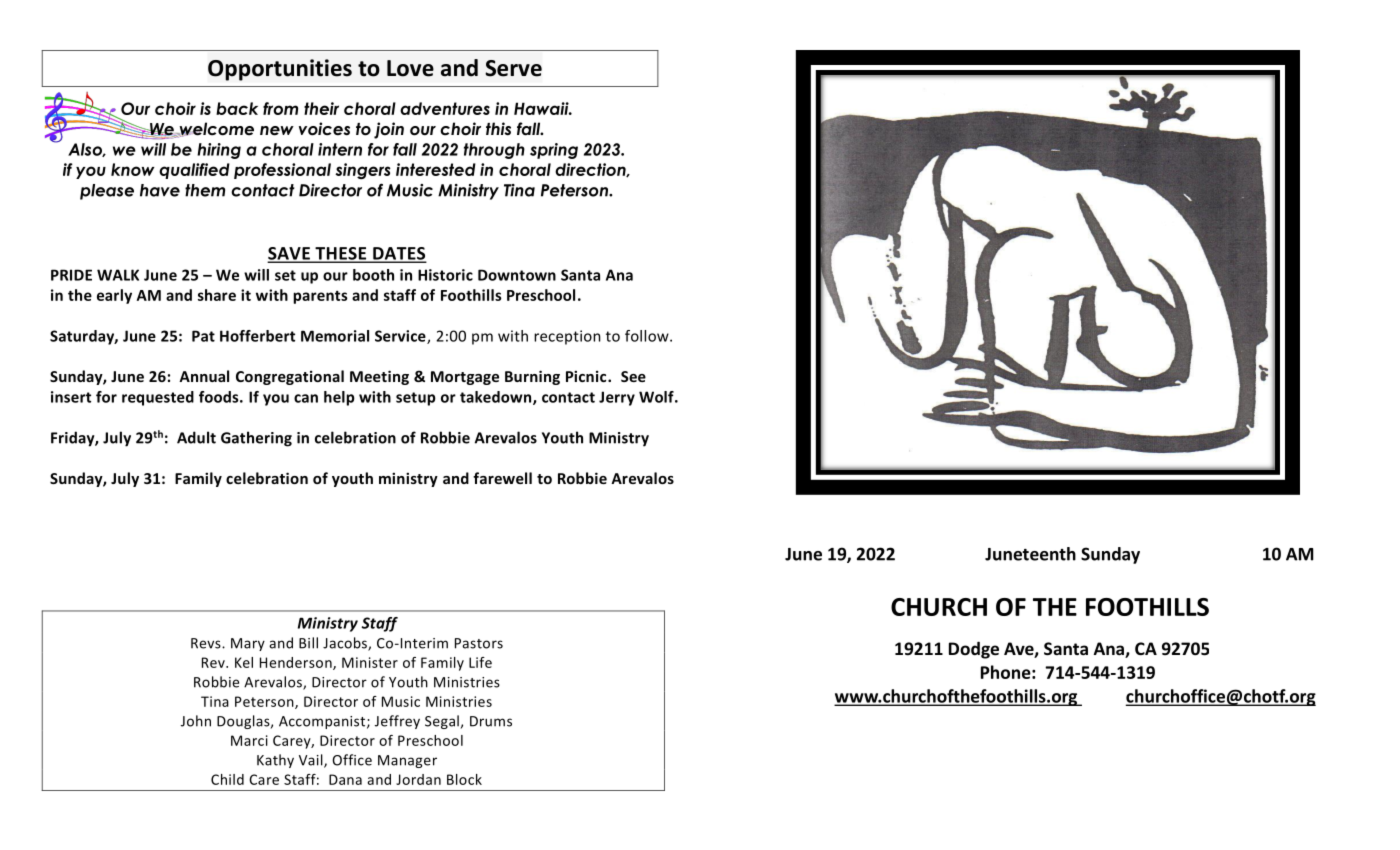  Describe the element at coordinates (237, 108) in the page. I see `back` at that location.
